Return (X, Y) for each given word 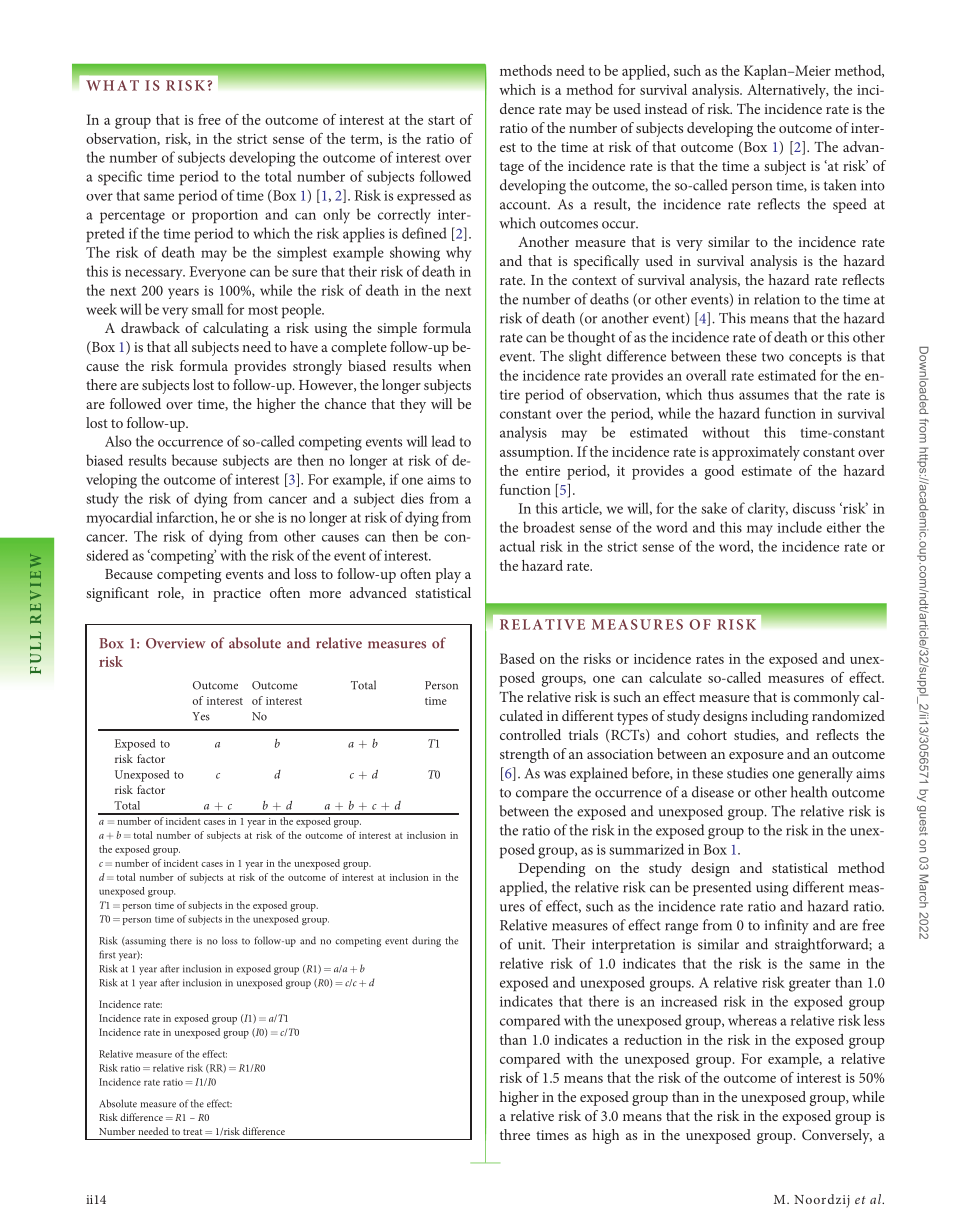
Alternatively (787, 91)
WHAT (112, 85)
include (799, 527)
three (515, 1134)
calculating (235, 329)
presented (722, 888)
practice (237, 595)
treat (192, 1132)
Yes (201, 716)
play (448, 575)
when (454, 365)
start (441, 120)
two (773, 357)
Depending (552, 869)
